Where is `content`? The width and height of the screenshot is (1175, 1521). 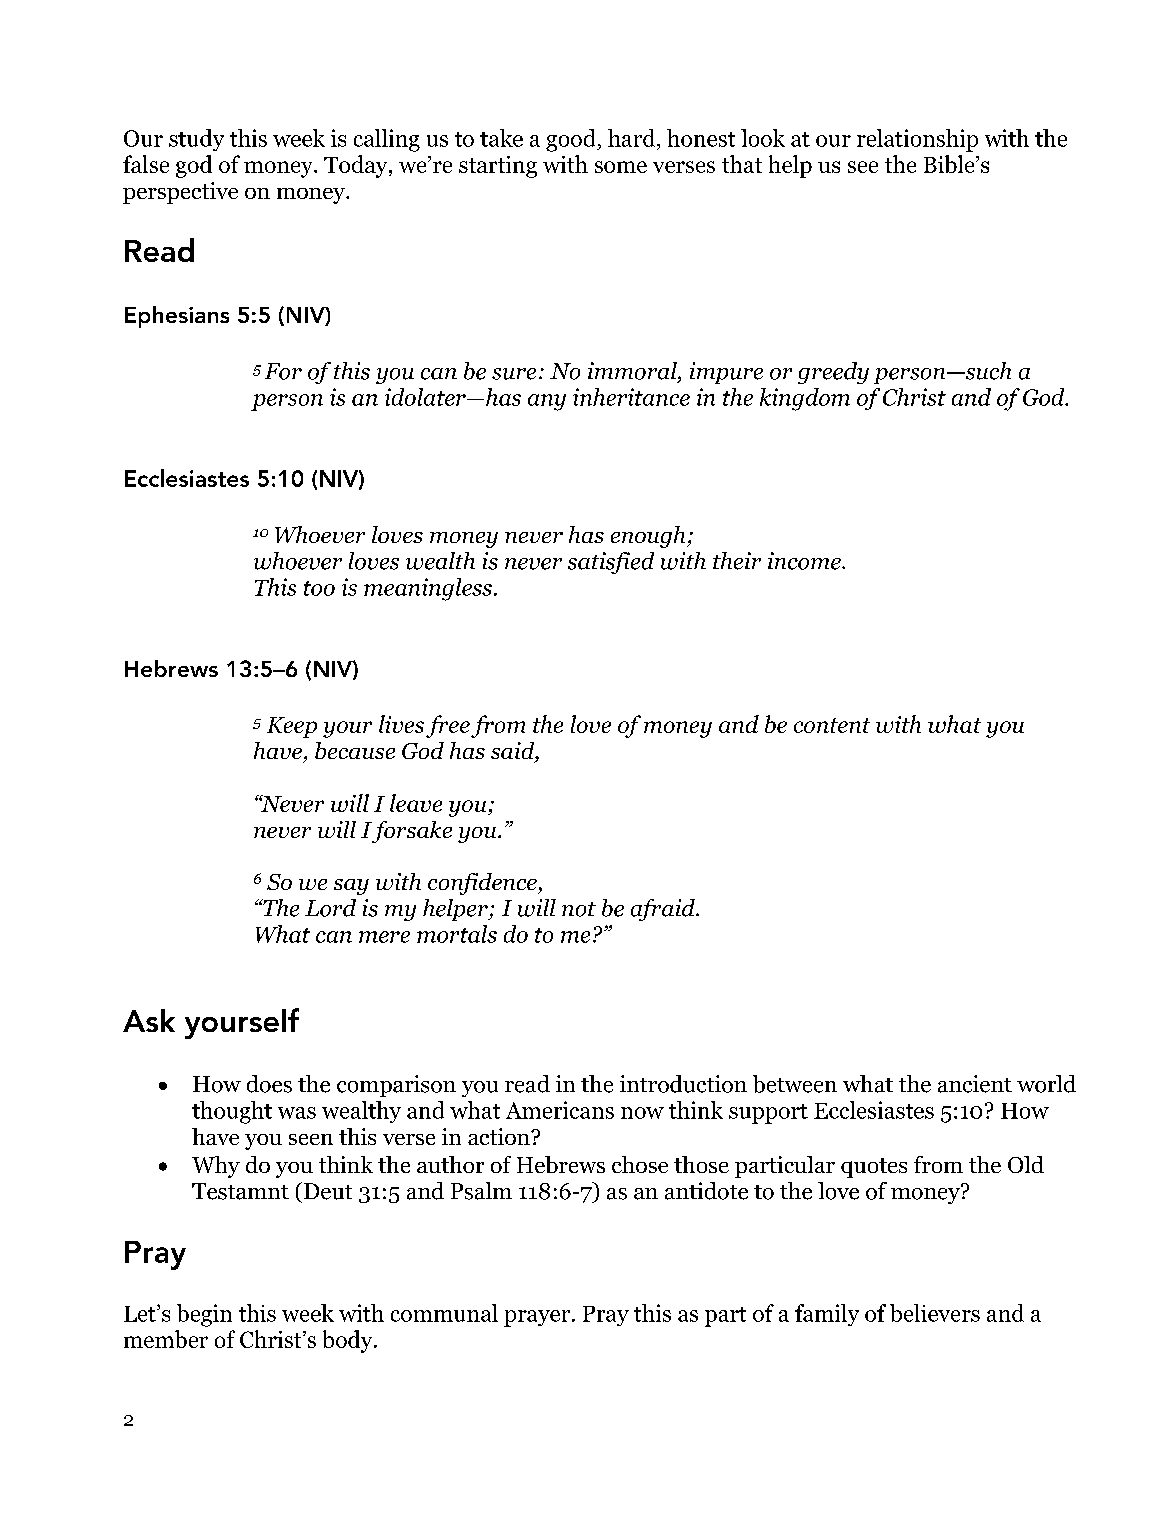
content is located at coordinates (832, 725).
